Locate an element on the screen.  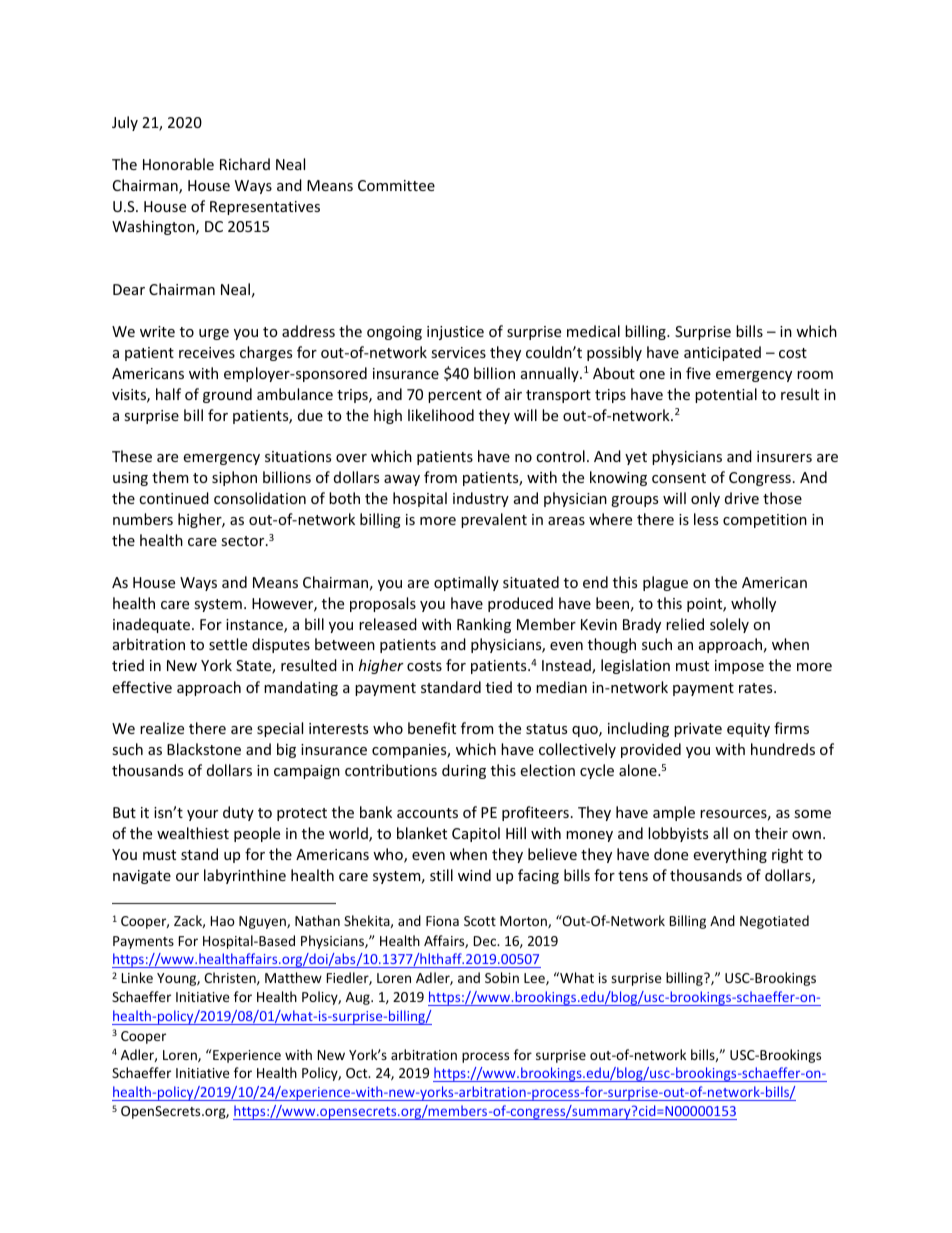
Christen is located at coordinates (231, 978).
